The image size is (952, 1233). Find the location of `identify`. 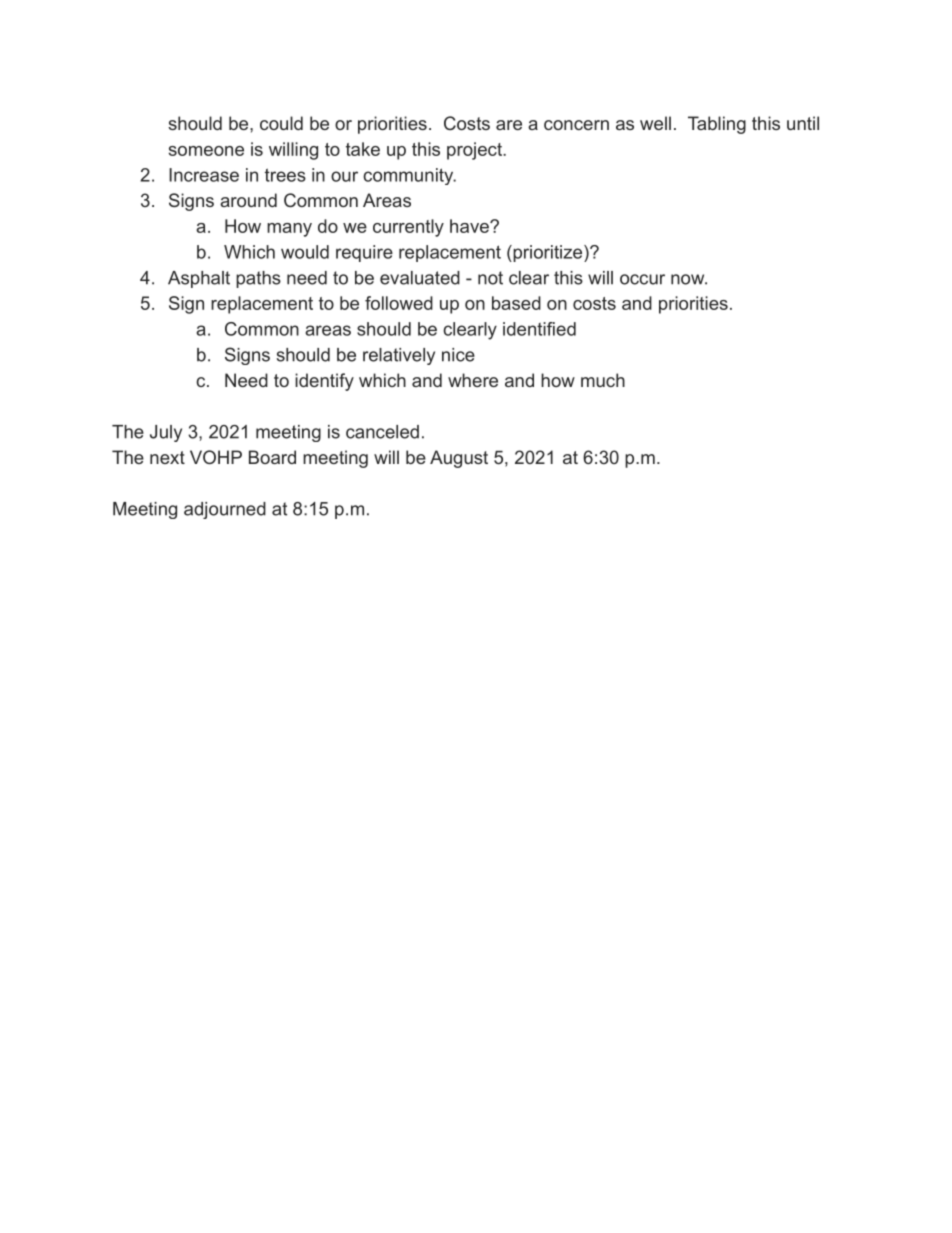

identify is located at coordinates (324, 382).
